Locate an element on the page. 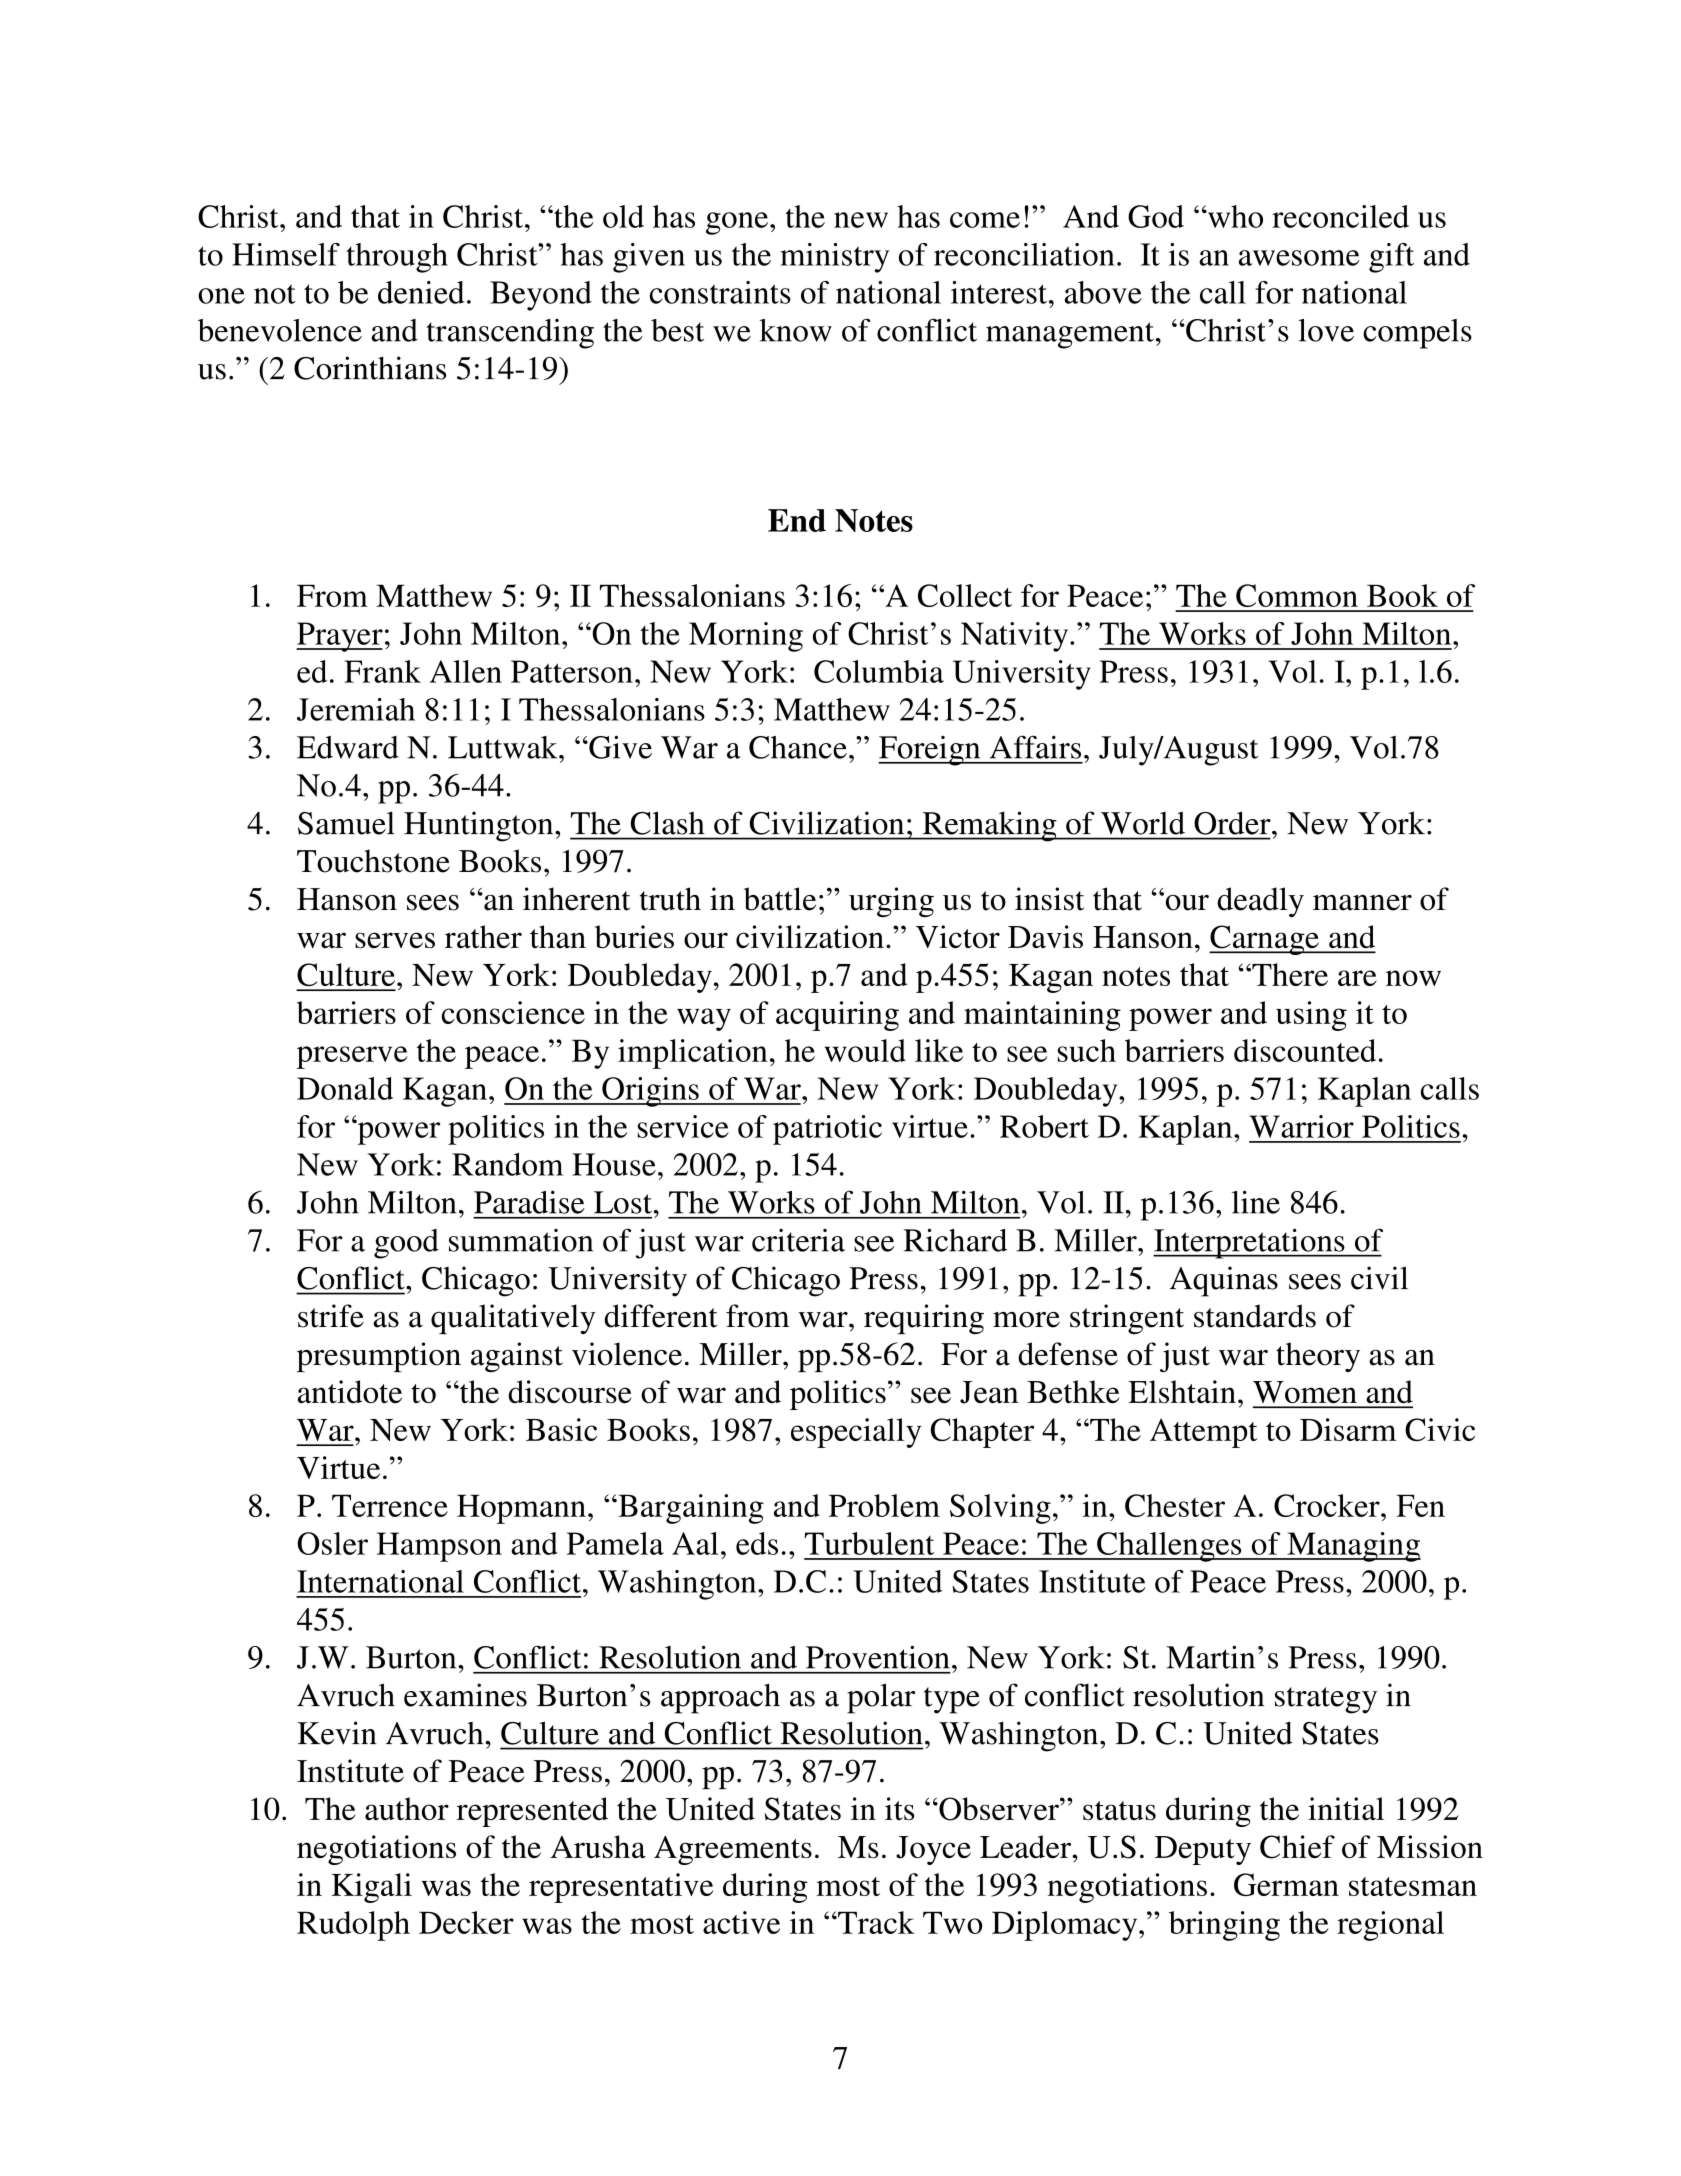 The width and height of the page is (1681, 2176). urging is located at coordinates (891, 902).
